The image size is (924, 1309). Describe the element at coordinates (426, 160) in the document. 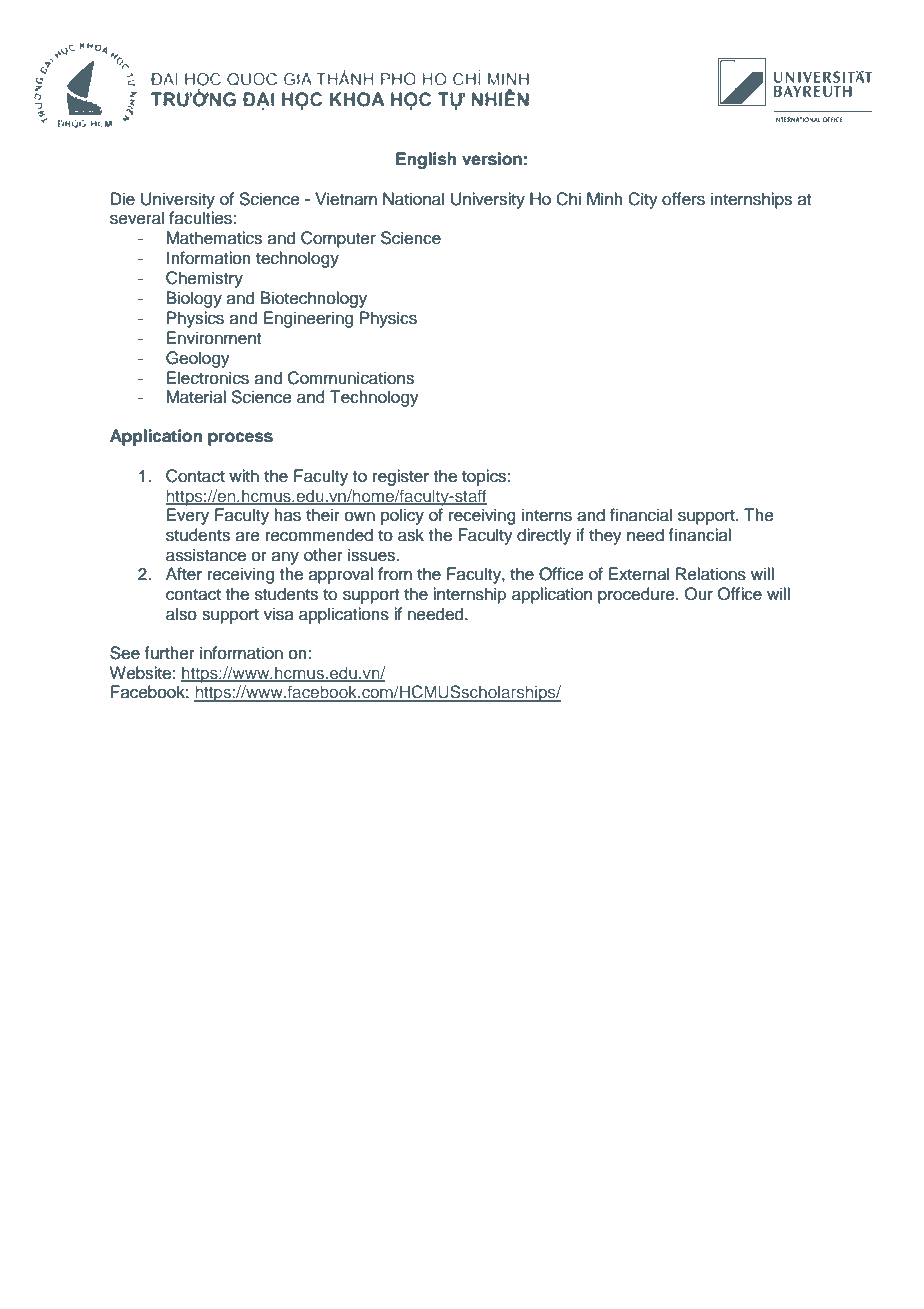

I see `English` at that location.
